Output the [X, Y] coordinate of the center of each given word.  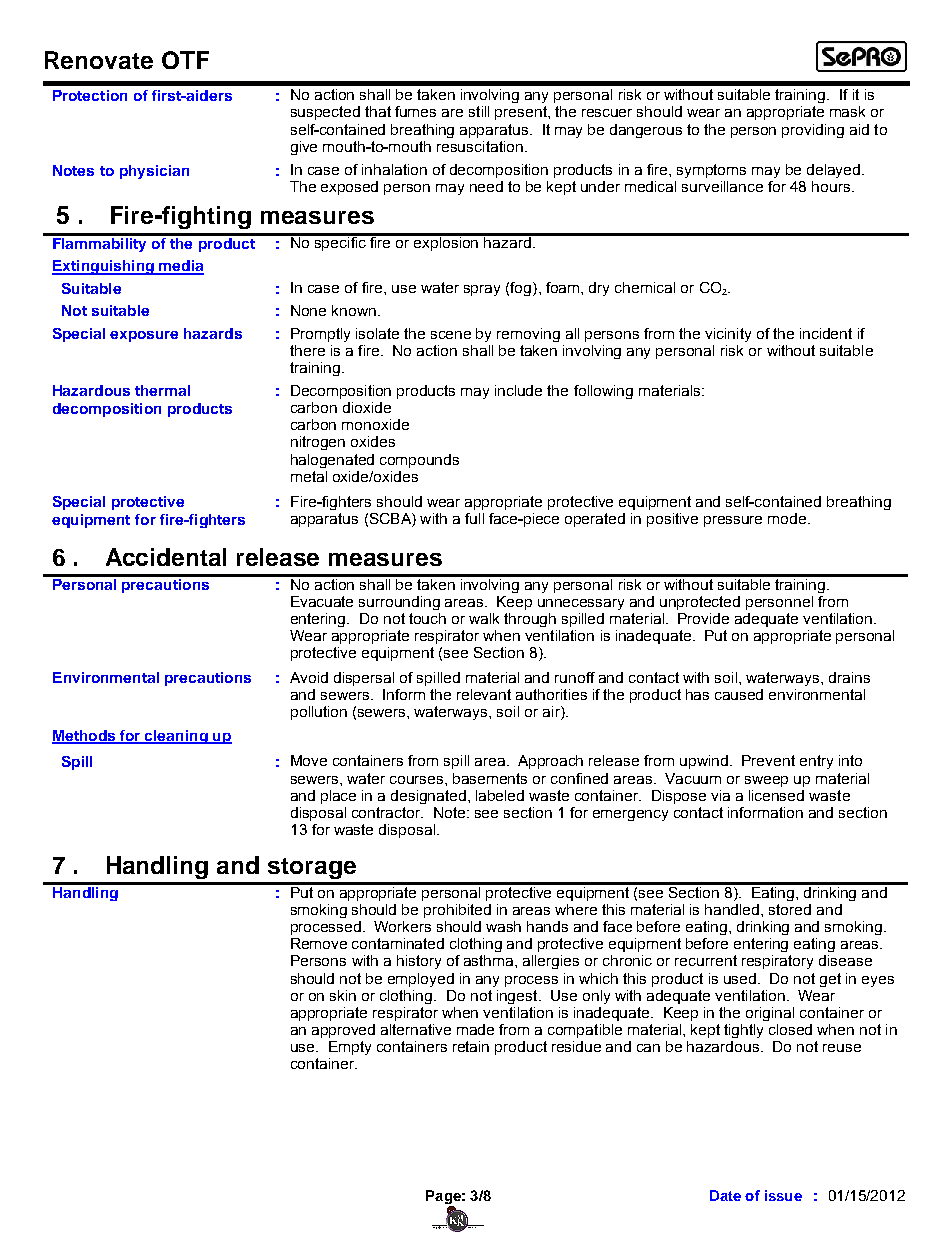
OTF [185, 60]
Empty [350, 1048]
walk [484, 618]
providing [813, 131]
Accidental [166, 557]
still [479, 111]
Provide [703, 618]
